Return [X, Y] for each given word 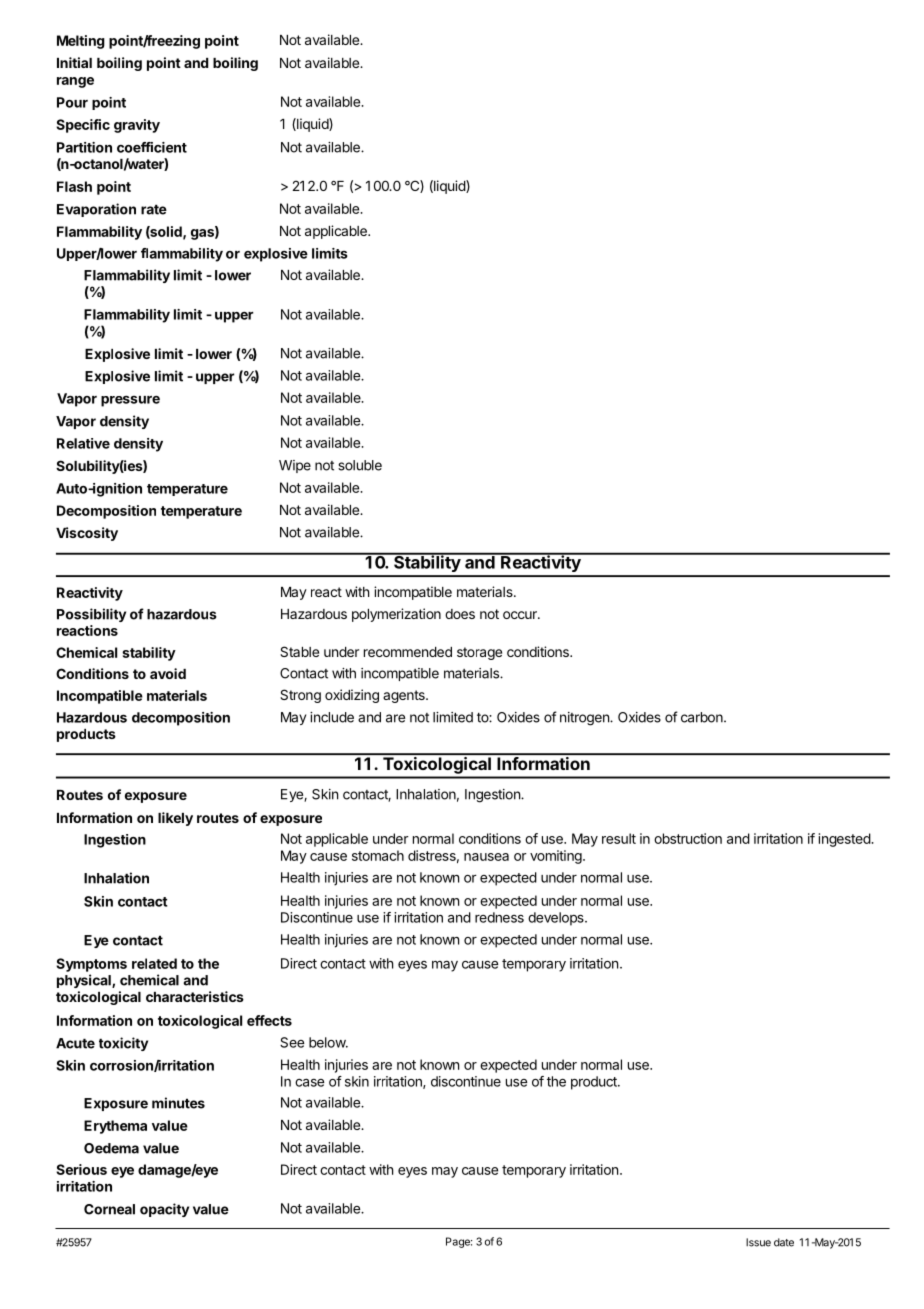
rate [154, 209]
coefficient [152, 147]
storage [479, 653]
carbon [702, 717]
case [309, 1082]
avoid [168, 673]
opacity [164, 1210]
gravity [137, 126]
